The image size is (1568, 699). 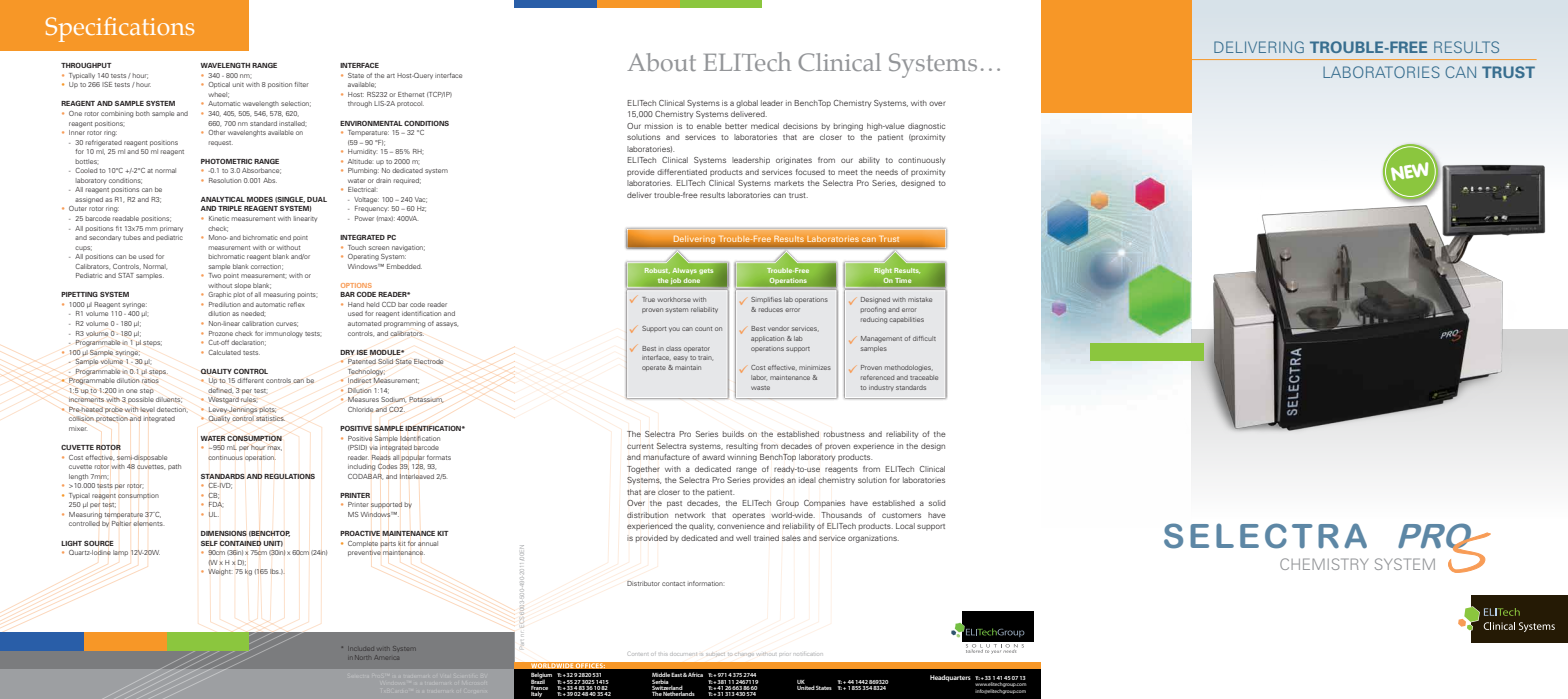 I want to click on tubes, so click(x=132, y=237).
